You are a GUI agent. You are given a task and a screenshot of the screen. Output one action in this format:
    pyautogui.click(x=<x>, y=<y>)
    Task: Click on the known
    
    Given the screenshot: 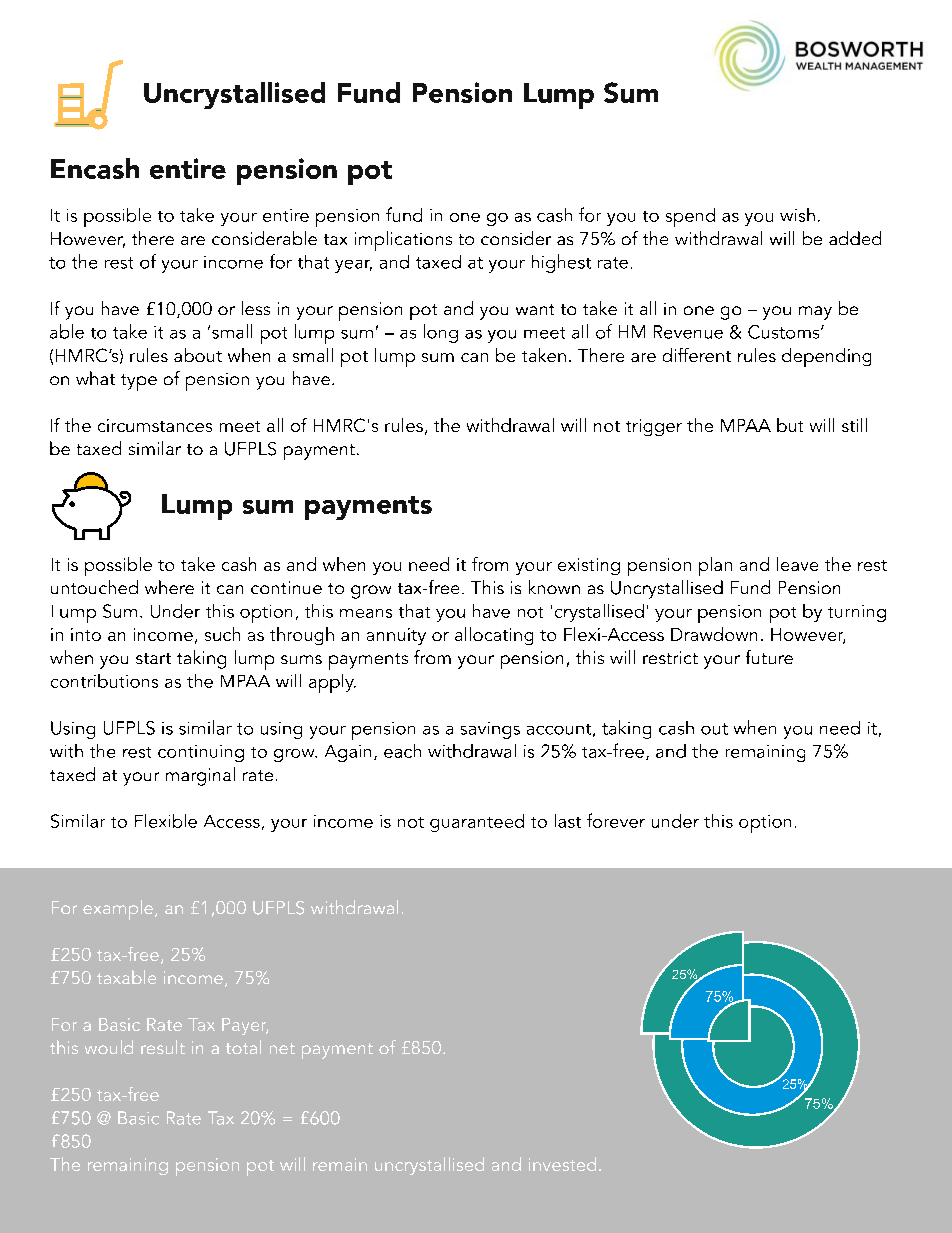 What is the action you would take?
    pyautogui.click(x=554, y=587)
